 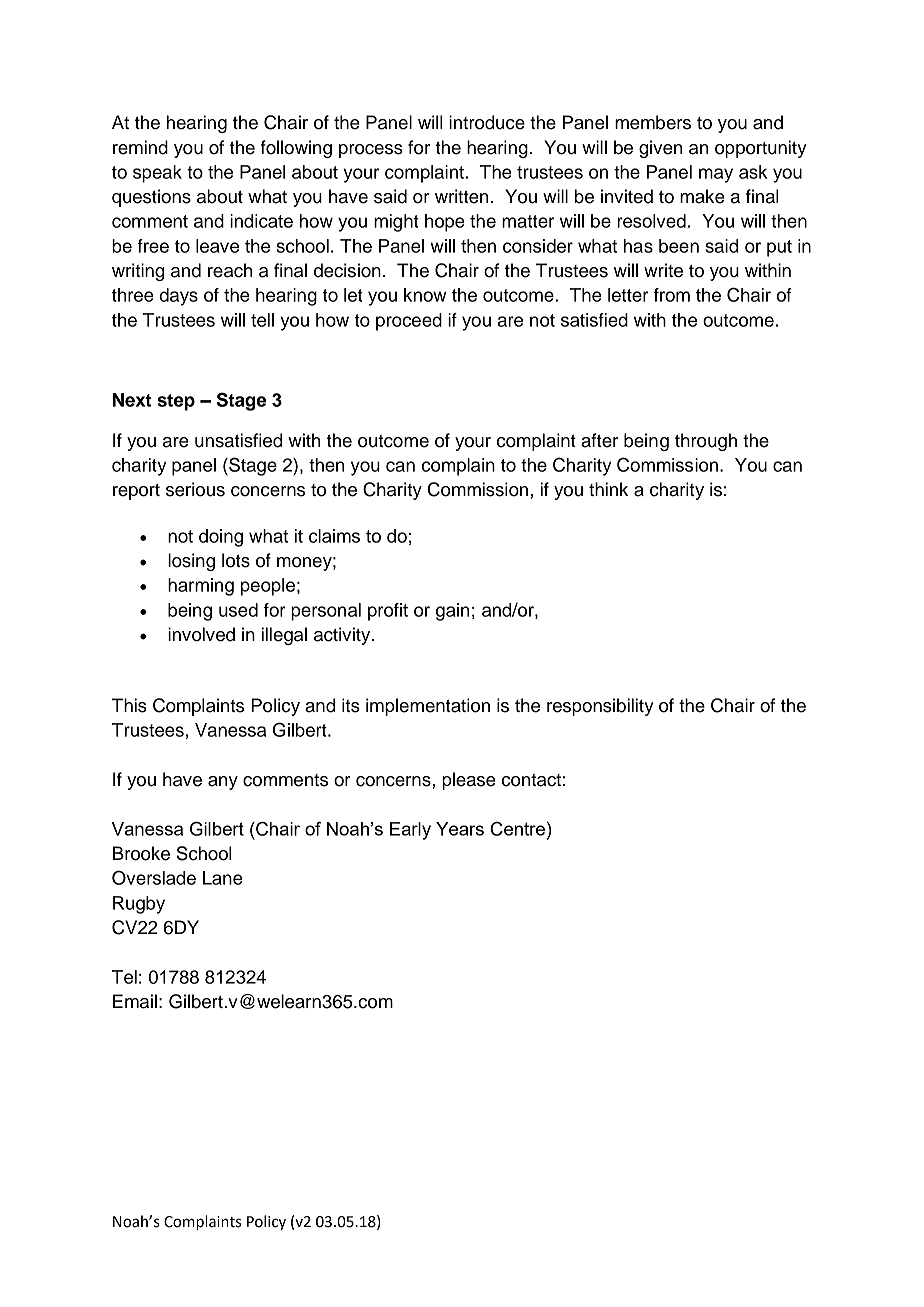 What do you see at coordinates (191, 562) in the screenshot?
I see `losing` at bounding box center [191, 562].
